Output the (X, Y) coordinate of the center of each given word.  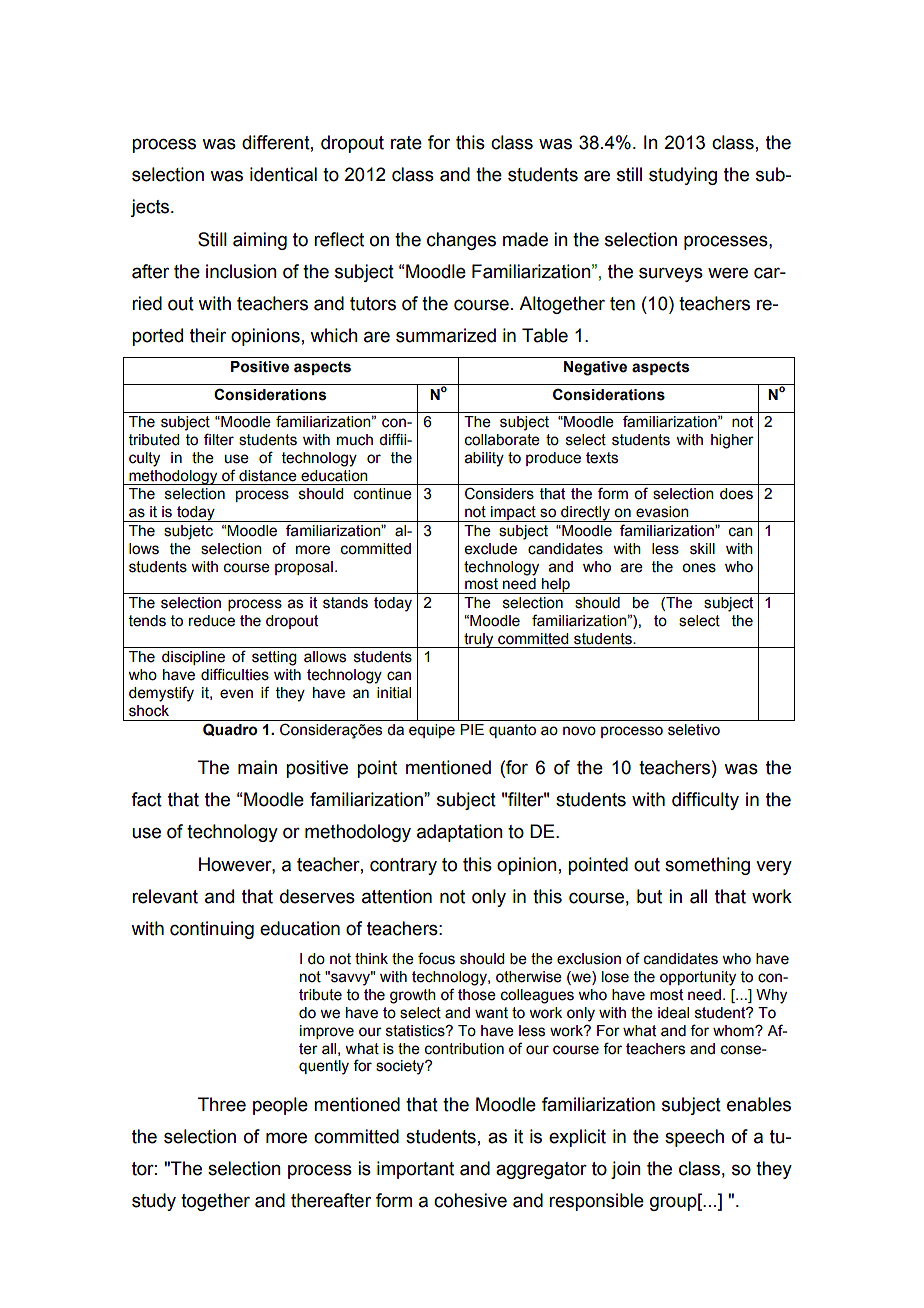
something (707, 866)
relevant (165, 896)
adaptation (460, 833)
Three (222, 1104)
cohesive (470, 1200)
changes (461, 241)
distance (268, 476)
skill (702, 549)
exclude (491, 549)
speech (694, 1138)
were (728, 273)
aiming (260, 241)
